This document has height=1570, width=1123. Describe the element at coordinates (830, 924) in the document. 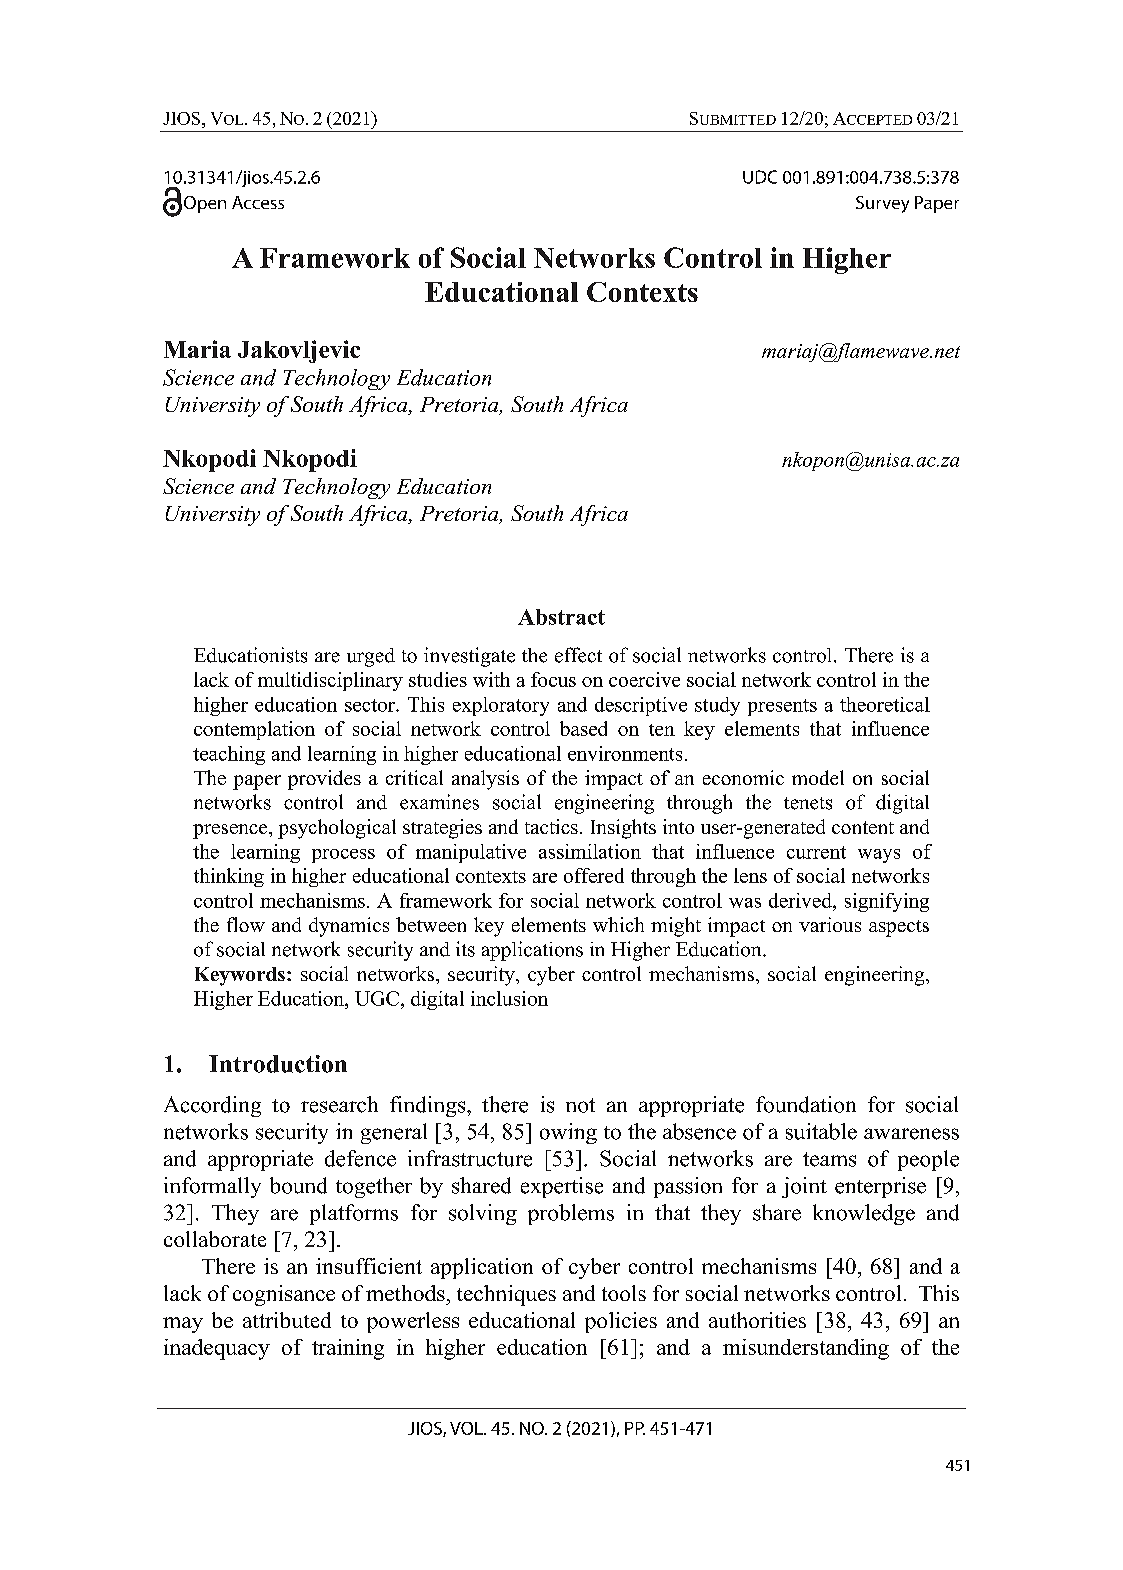

I see `various` at that location.
